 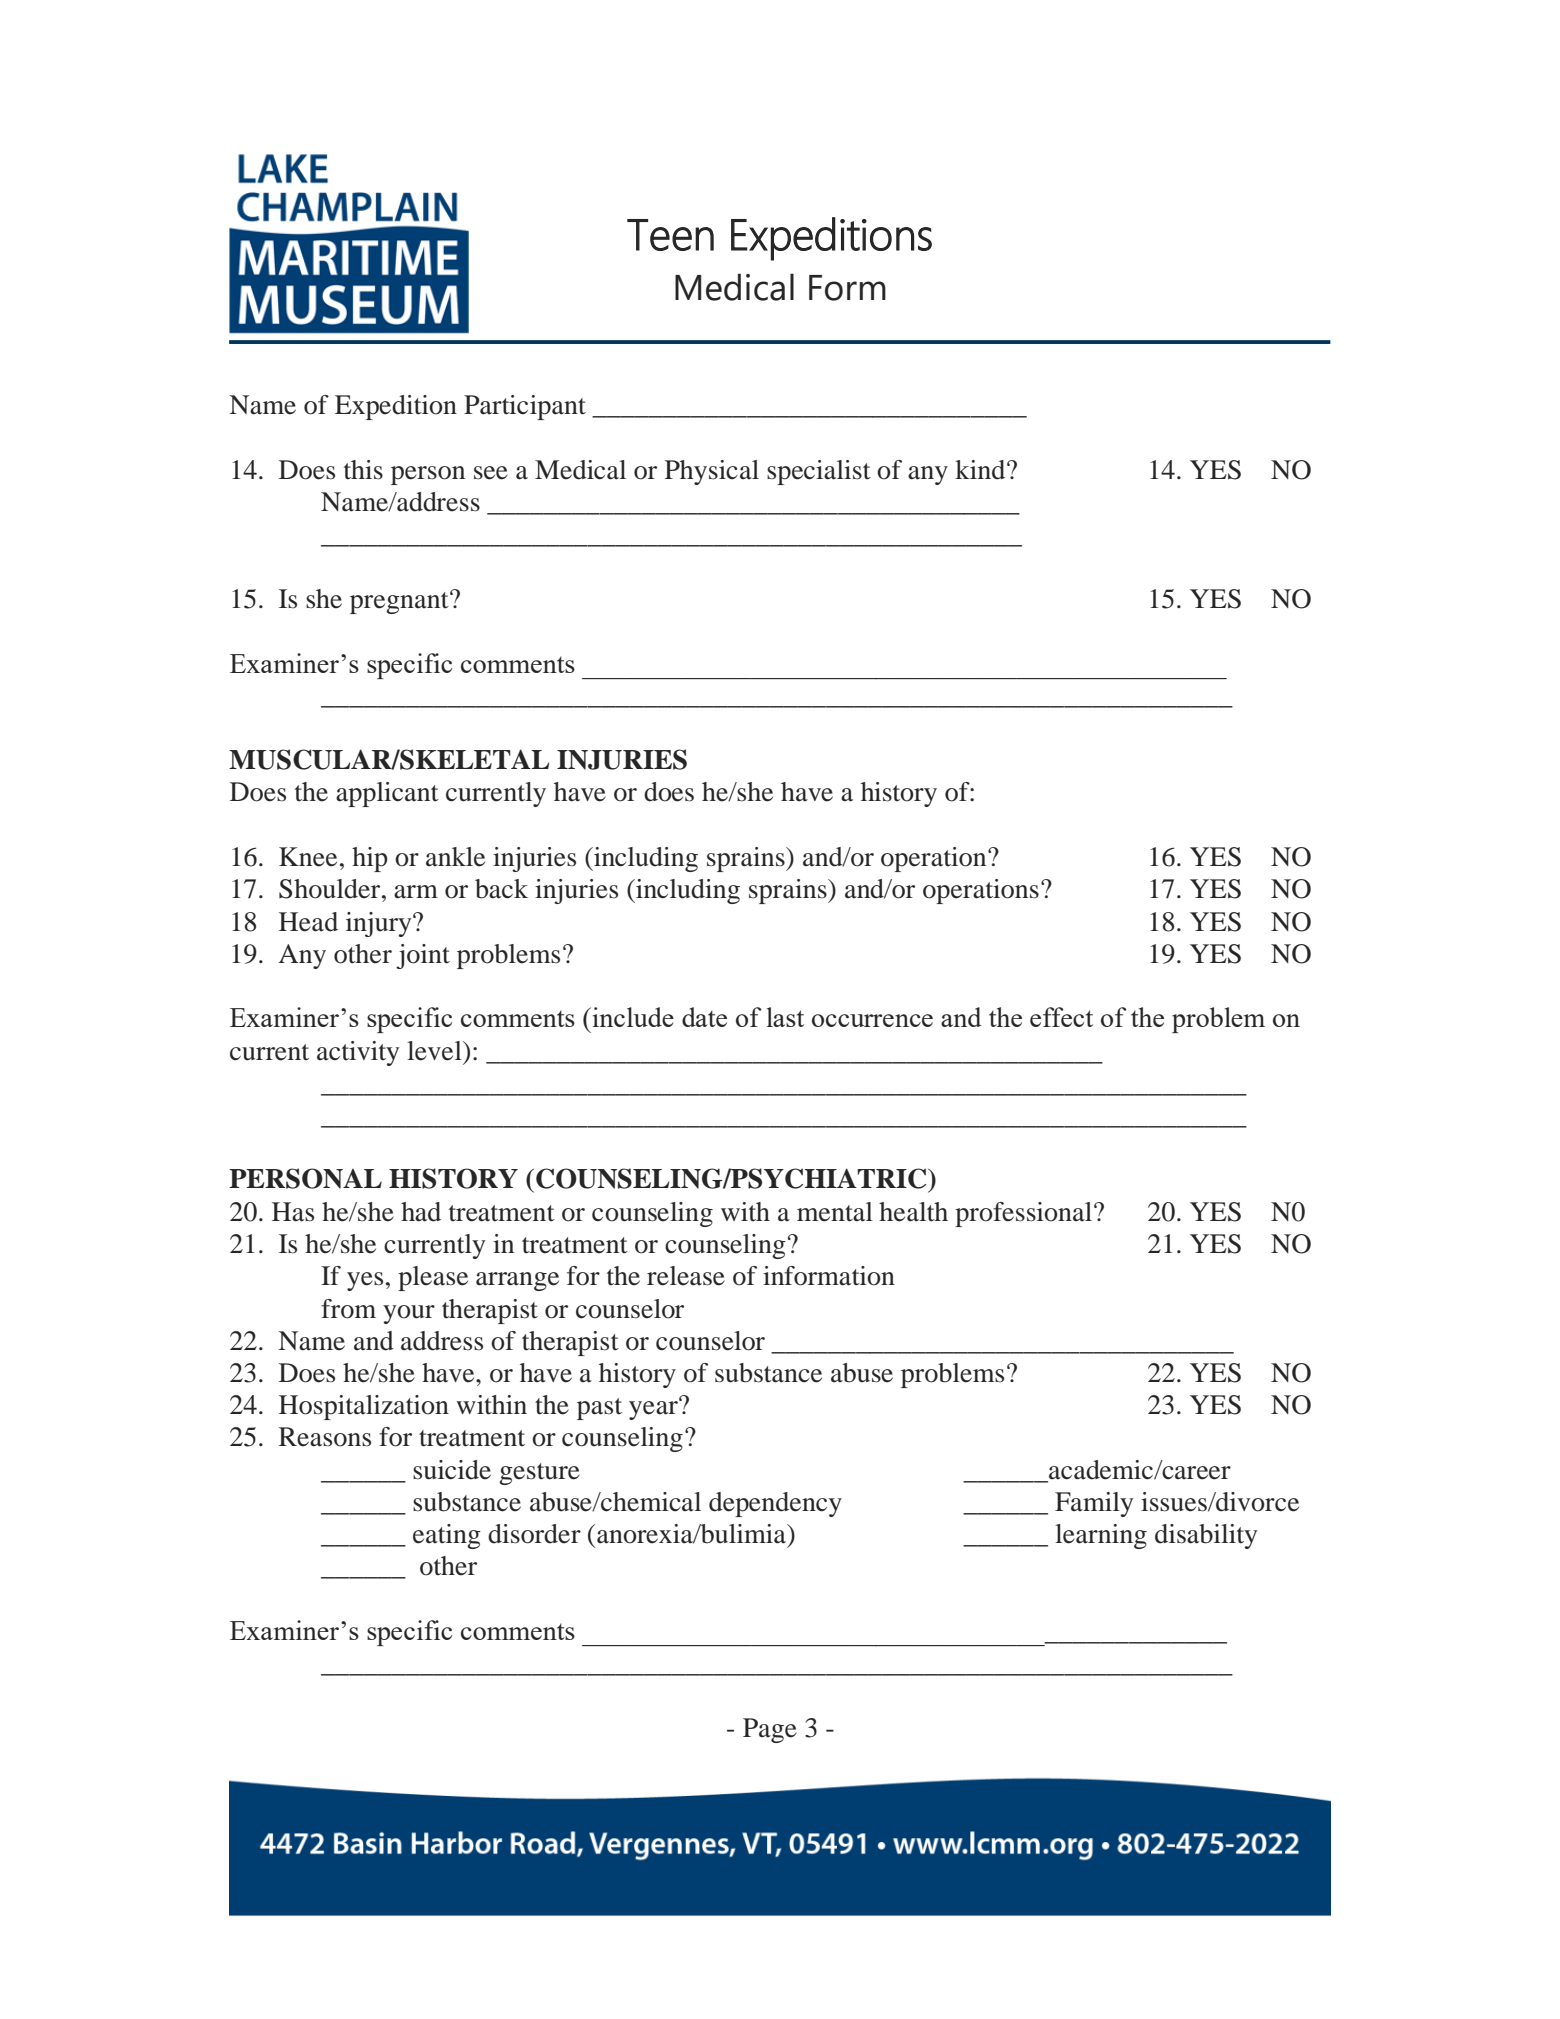 I want to click on Participant, so click(x=525, y=407).
